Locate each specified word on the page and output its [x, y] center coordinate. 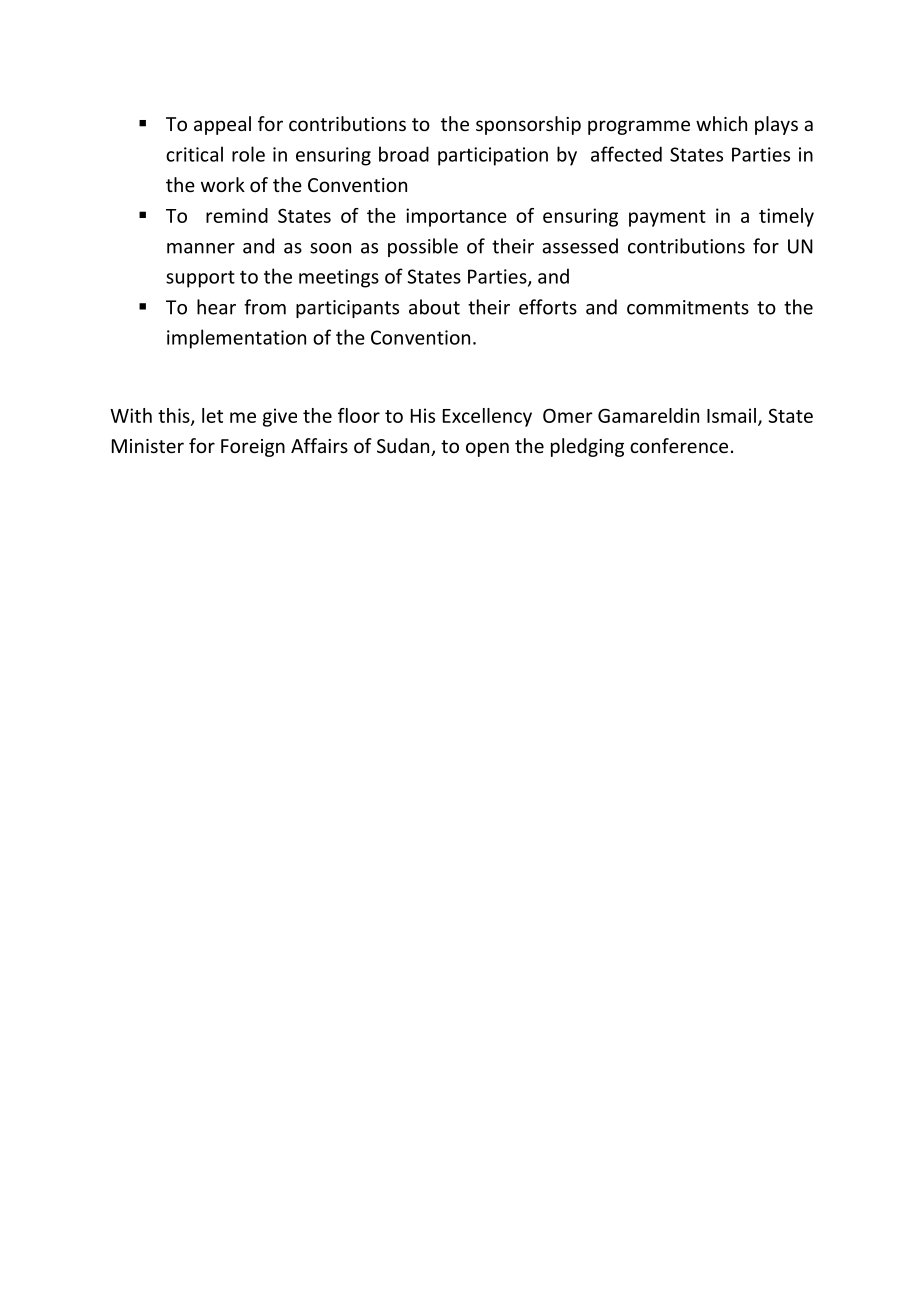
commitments [688, 307]
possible [423, 247]
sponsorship [528, 125]
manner [201, 248]
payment [667, 218]
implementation [236, 339]
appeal [222, 125]
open [487, 449]
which [721, 123]
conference [679, 445]
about [434, 307]
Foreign [253, 448]
